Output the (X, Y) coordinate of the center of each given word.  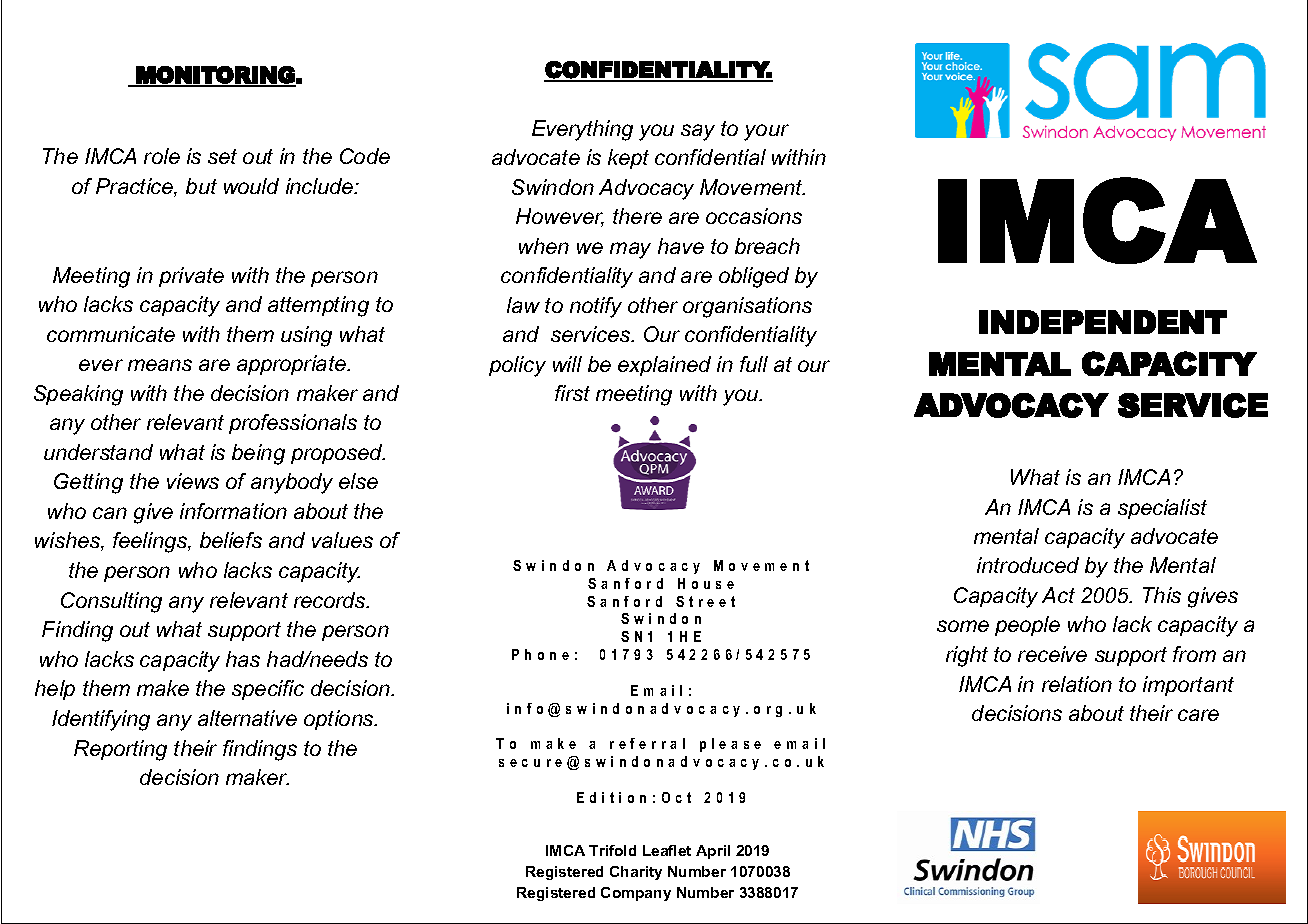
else (358, 481)
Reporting (120, 750)
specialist (1162, 509)
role (162, 156)
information (233, 511)
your (766, 132)
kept (628, 159)
